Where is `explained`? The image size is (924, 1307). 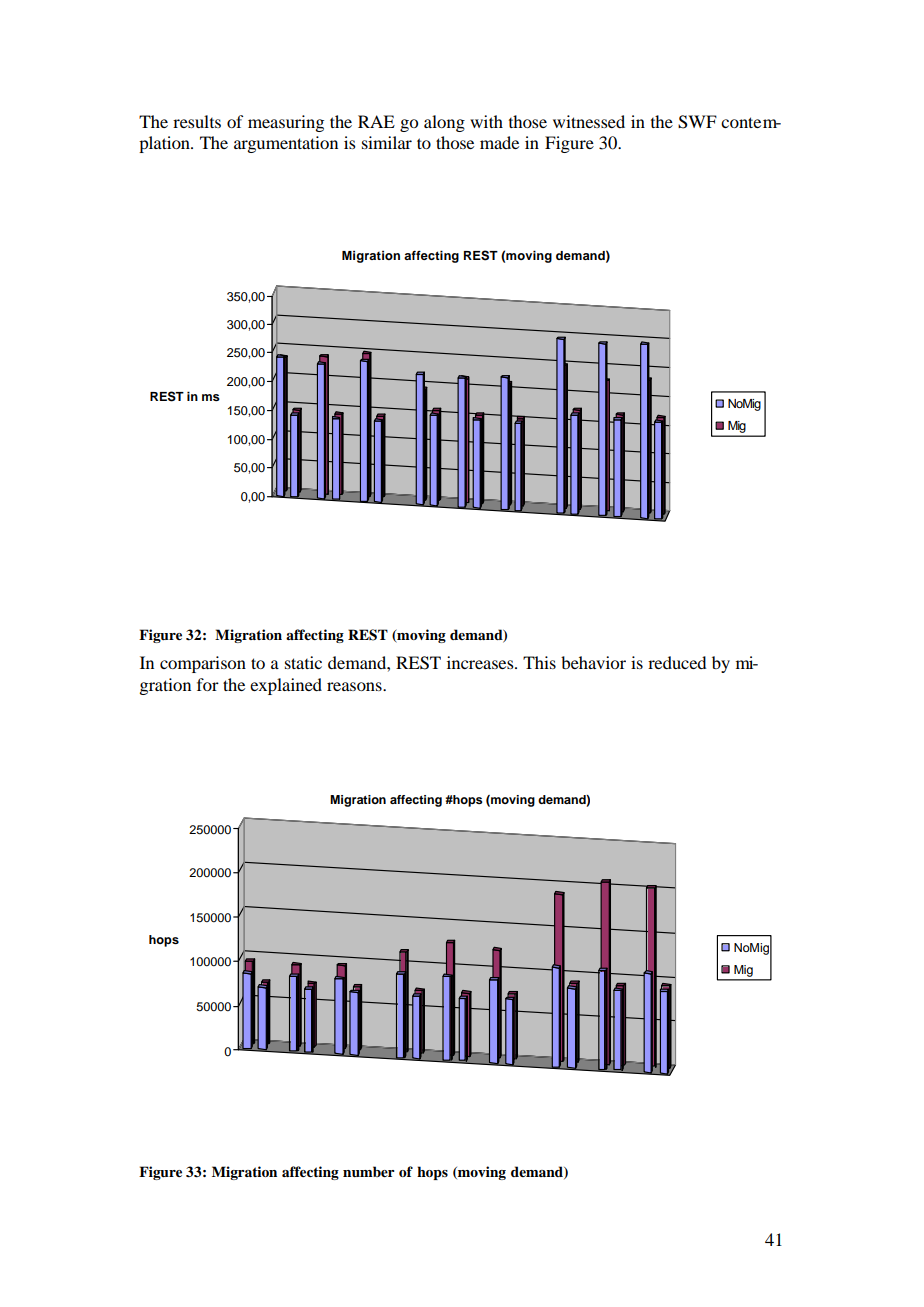 explained is located at coordinates (286, 686).
